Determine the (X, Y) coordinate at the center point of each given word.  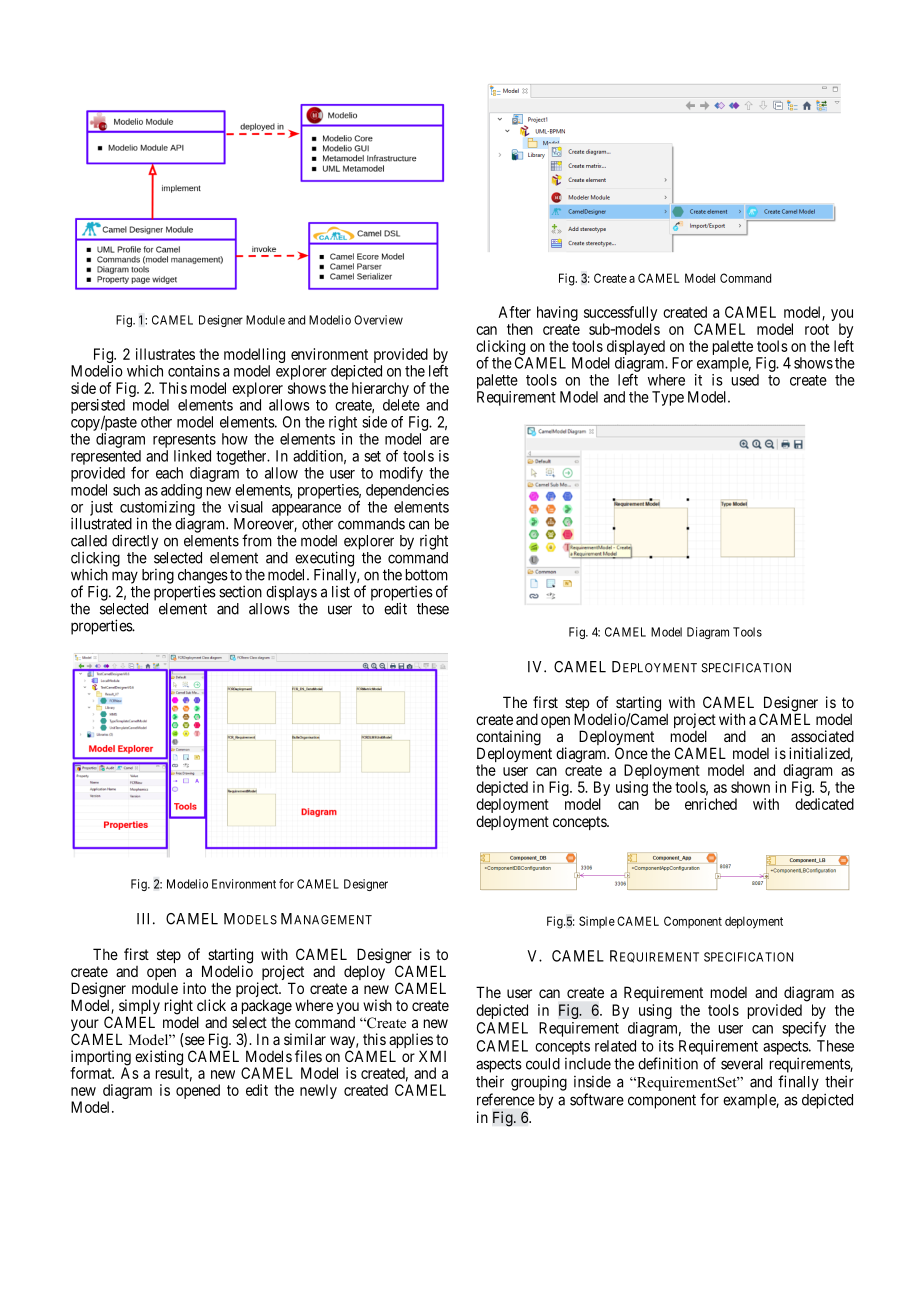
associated (822, 736)
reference (506, 1099)
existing (159, 1059)
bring (158, 576)
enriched (711, 804)
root (817, 329)
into (194, 988)
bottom (427, 575)
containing (508, 739)
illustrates (165, 354)
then (520, 329)
